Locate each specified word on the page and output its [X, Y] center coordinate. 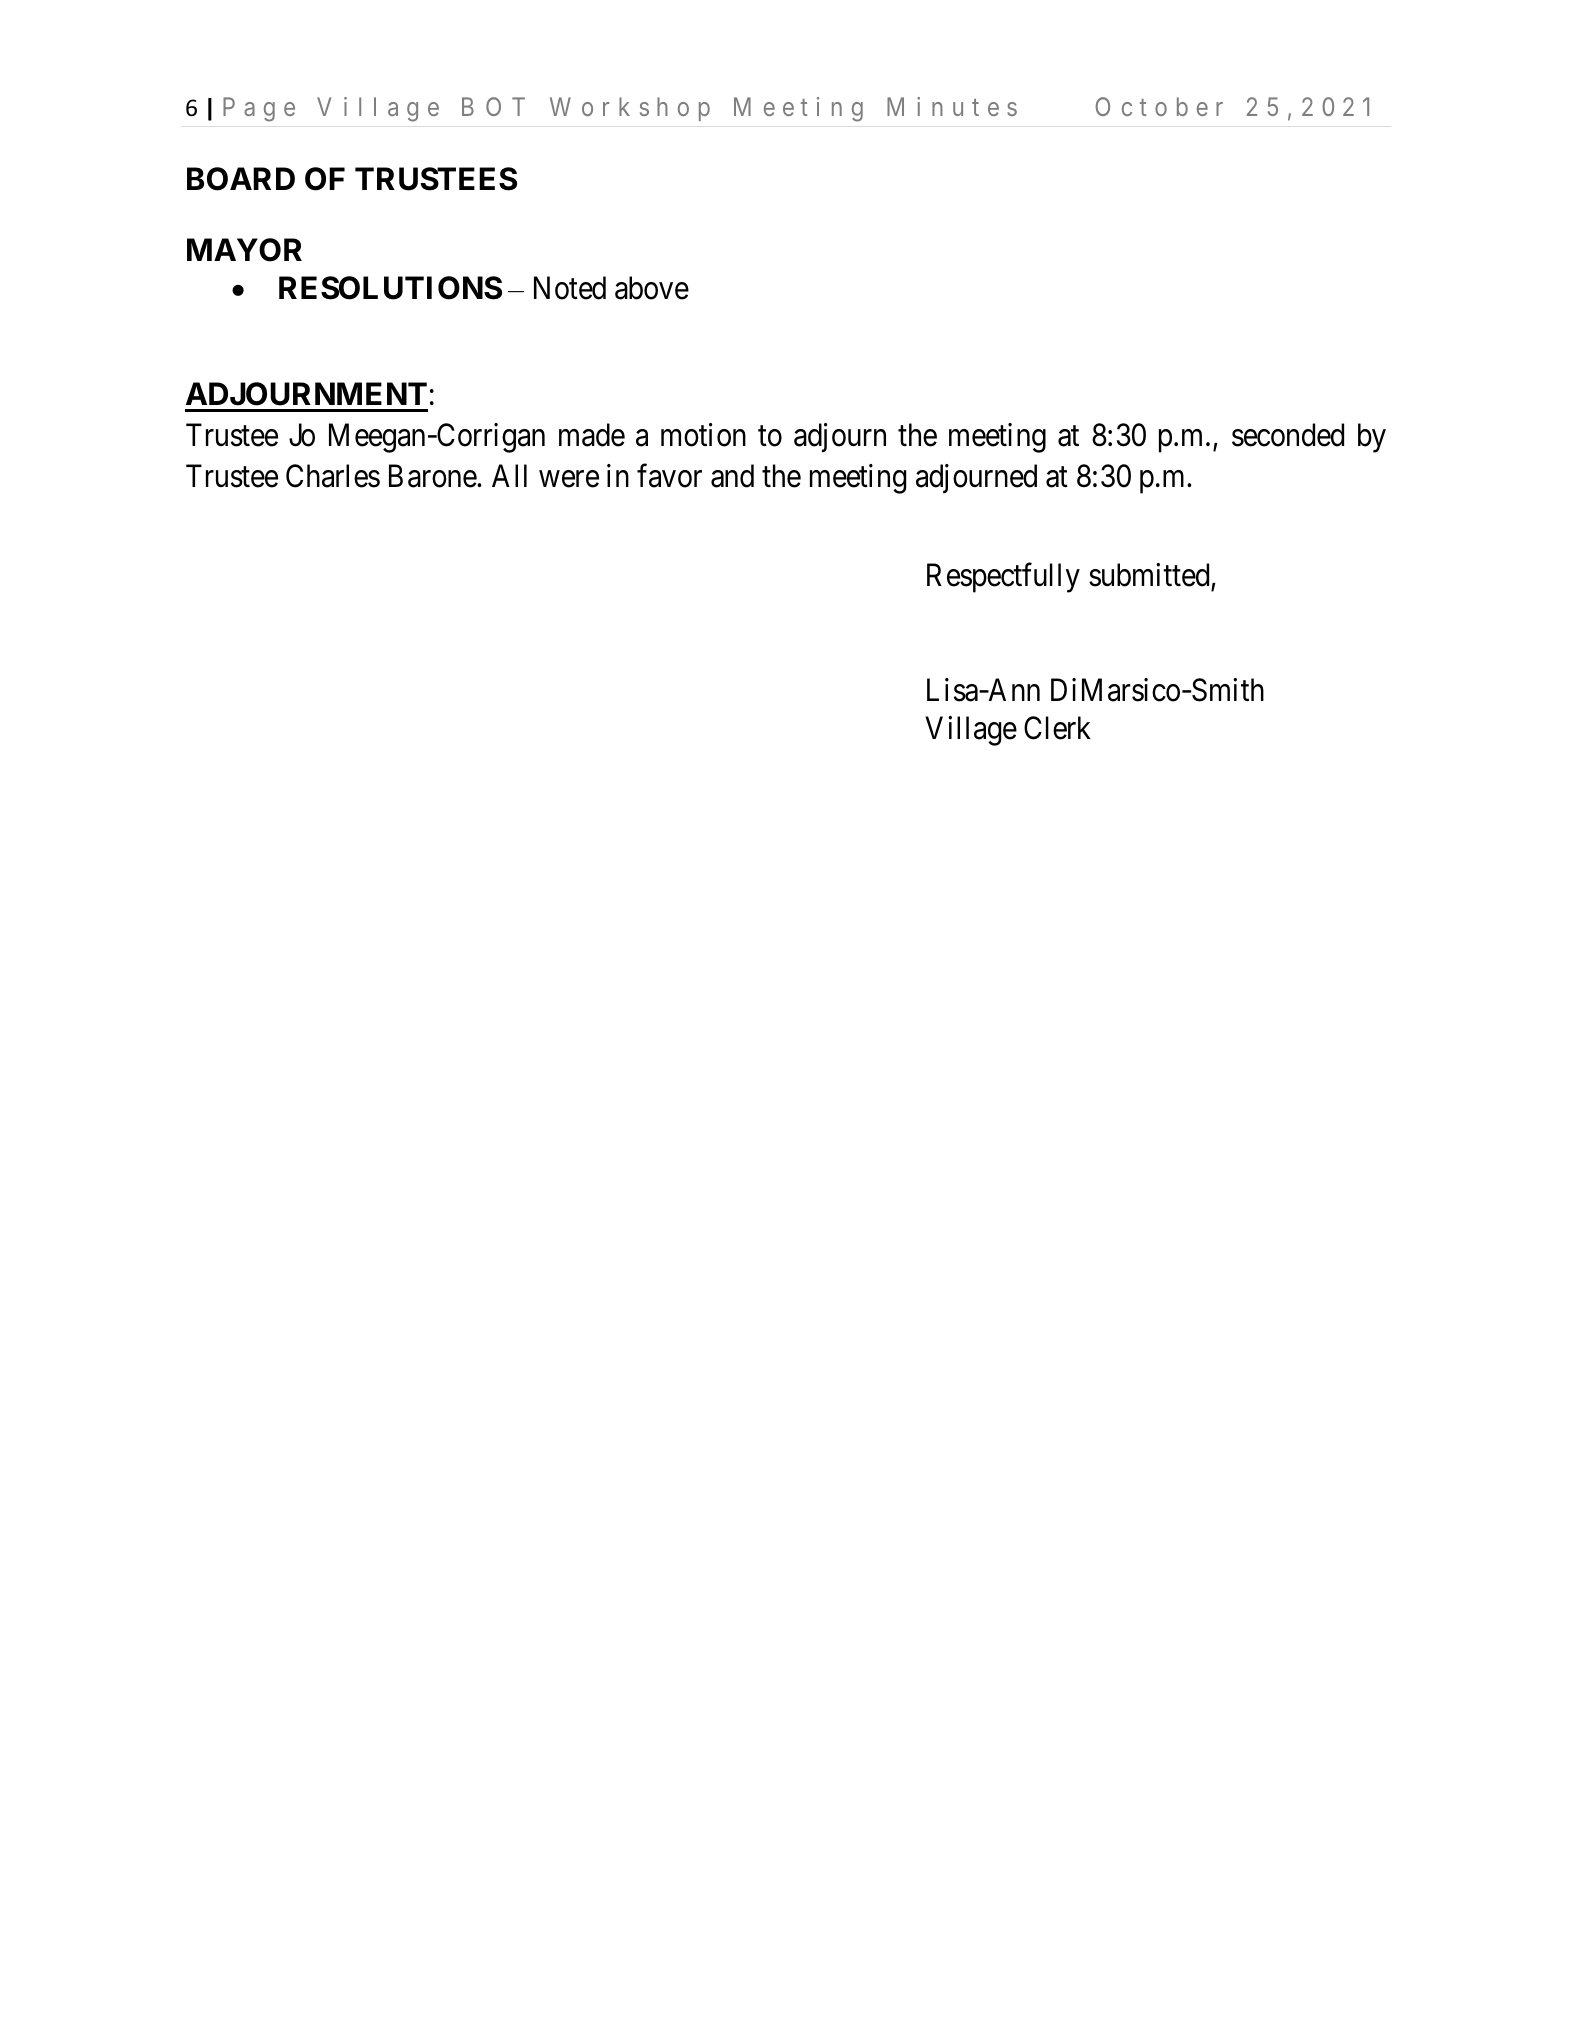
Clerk [1057, 728]
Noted [570, 288]
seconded [1288, 435]
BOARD [241, 179]
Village [971, 731]
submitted [1150, 576]
